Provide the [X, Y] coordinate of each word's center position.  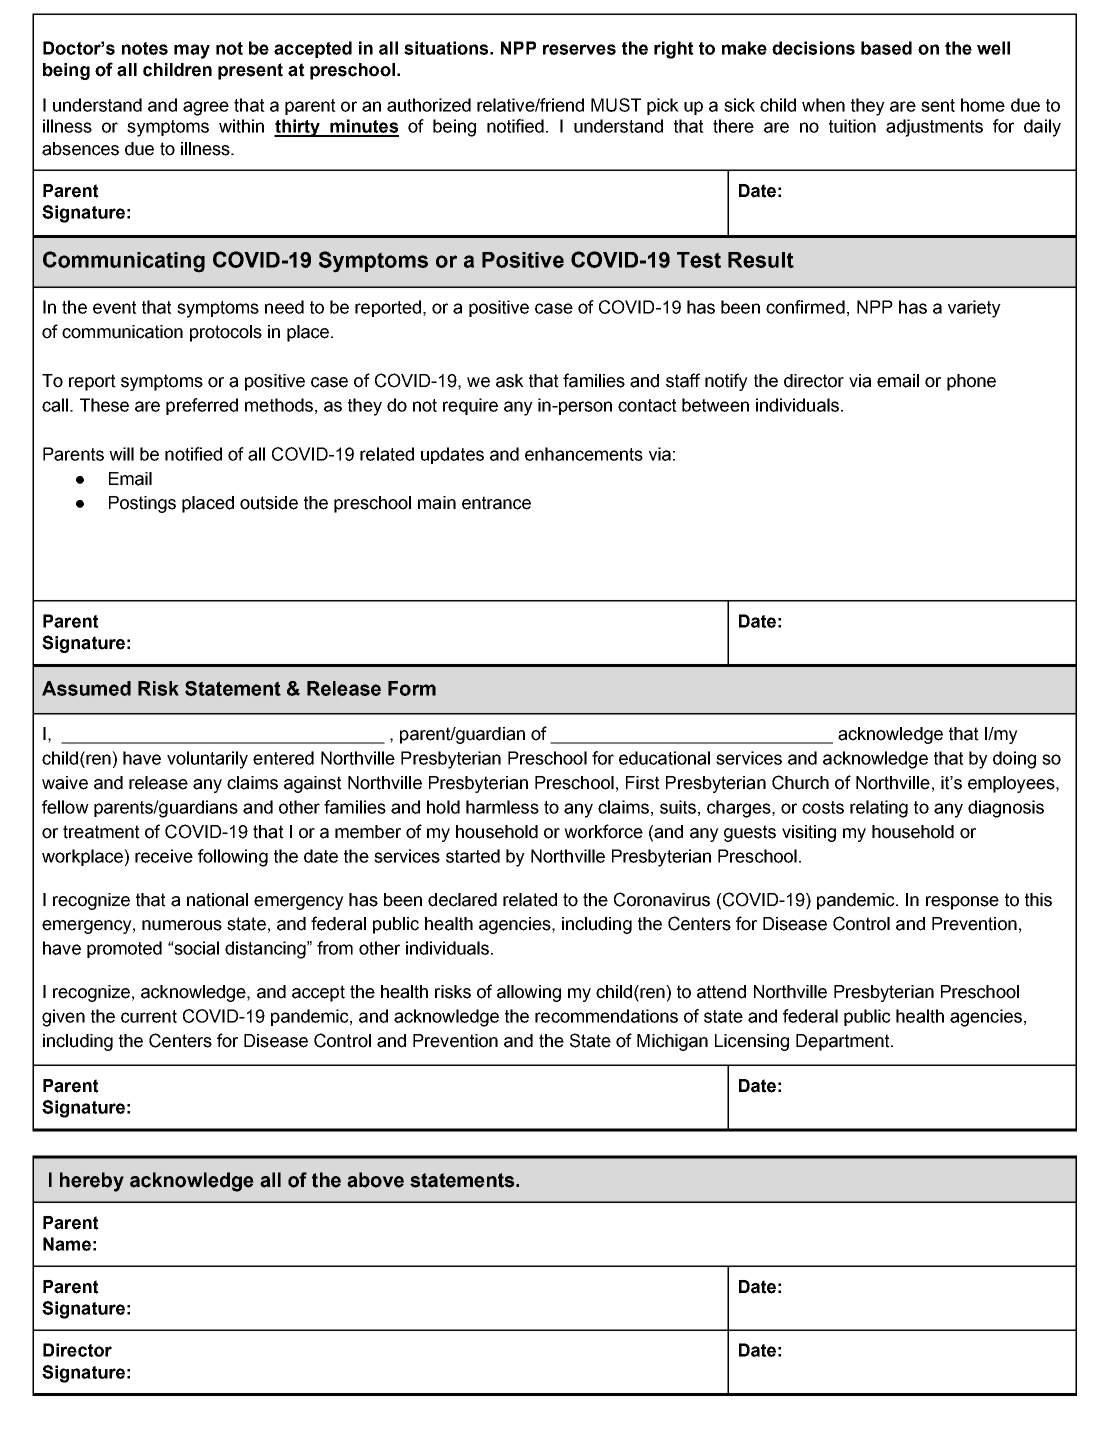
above [375, 1180]
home [983, 105]
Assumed [86, 688]
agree [206, 108]
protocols [226, 333]
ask [510, 381]
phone [971, 382]
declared [462, 900]
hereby [92, 1182]
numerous [182, 925]
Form [412, 688]
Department [844, 1042]
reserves [579, 49]
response [962, 903]
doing [1014, 760]
